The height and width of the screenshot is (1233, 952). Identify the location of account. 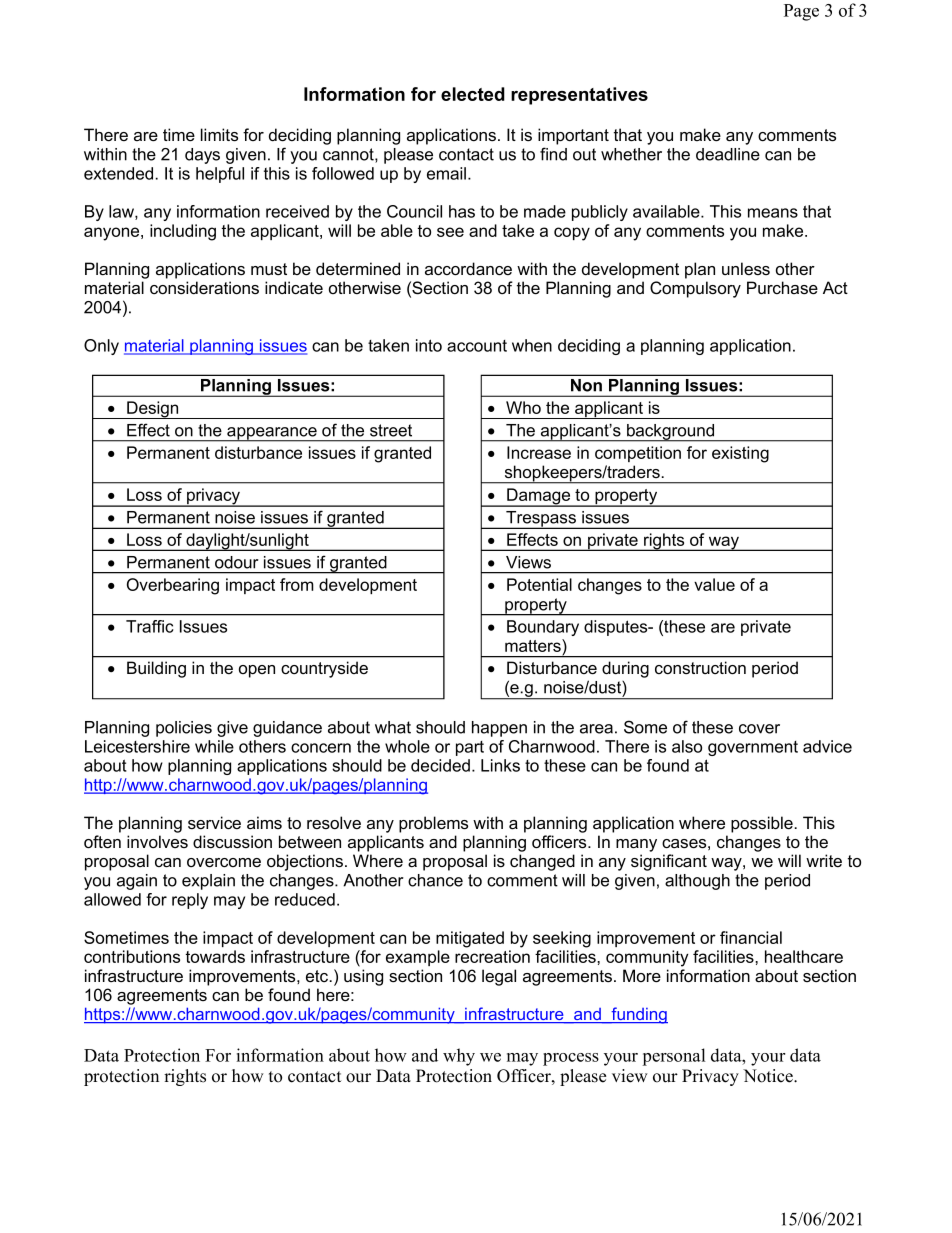
(477, 346).
